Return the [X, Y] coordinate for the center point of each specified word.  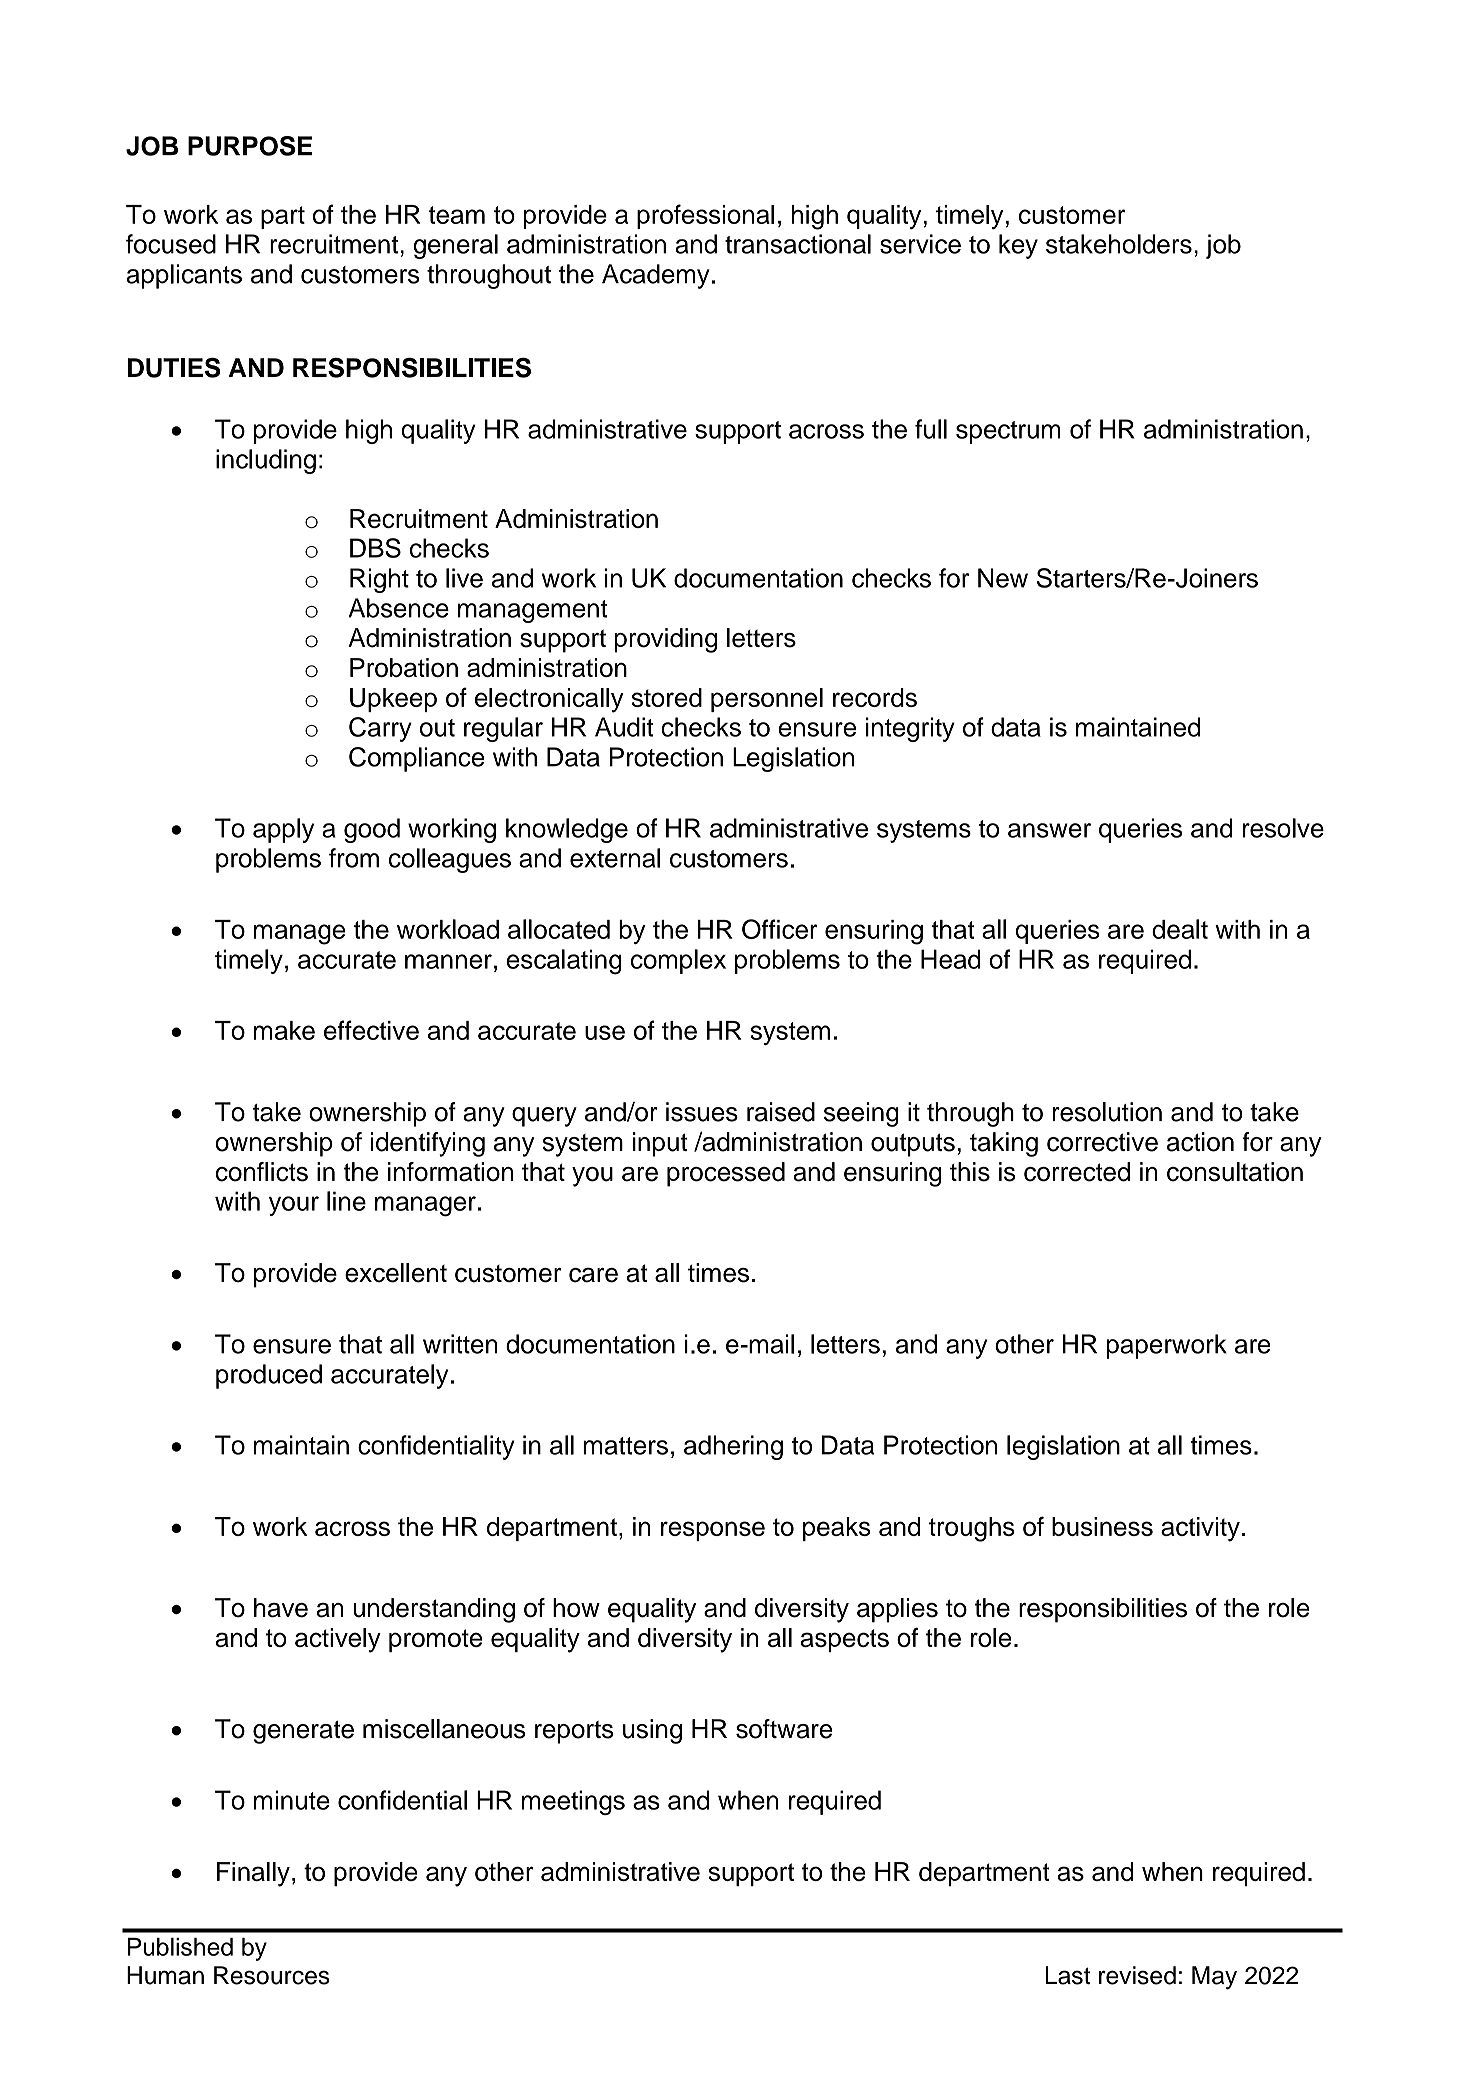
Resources [272, 1975]
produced [269, 1376]
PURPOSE [250, 146]
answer [1049, 830]
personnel [767, 700]
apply [283, 830]
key [1018, 246]
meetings [573, 1802]
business [1102, 1526]
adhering [733, 1447]
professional [705, 216]
